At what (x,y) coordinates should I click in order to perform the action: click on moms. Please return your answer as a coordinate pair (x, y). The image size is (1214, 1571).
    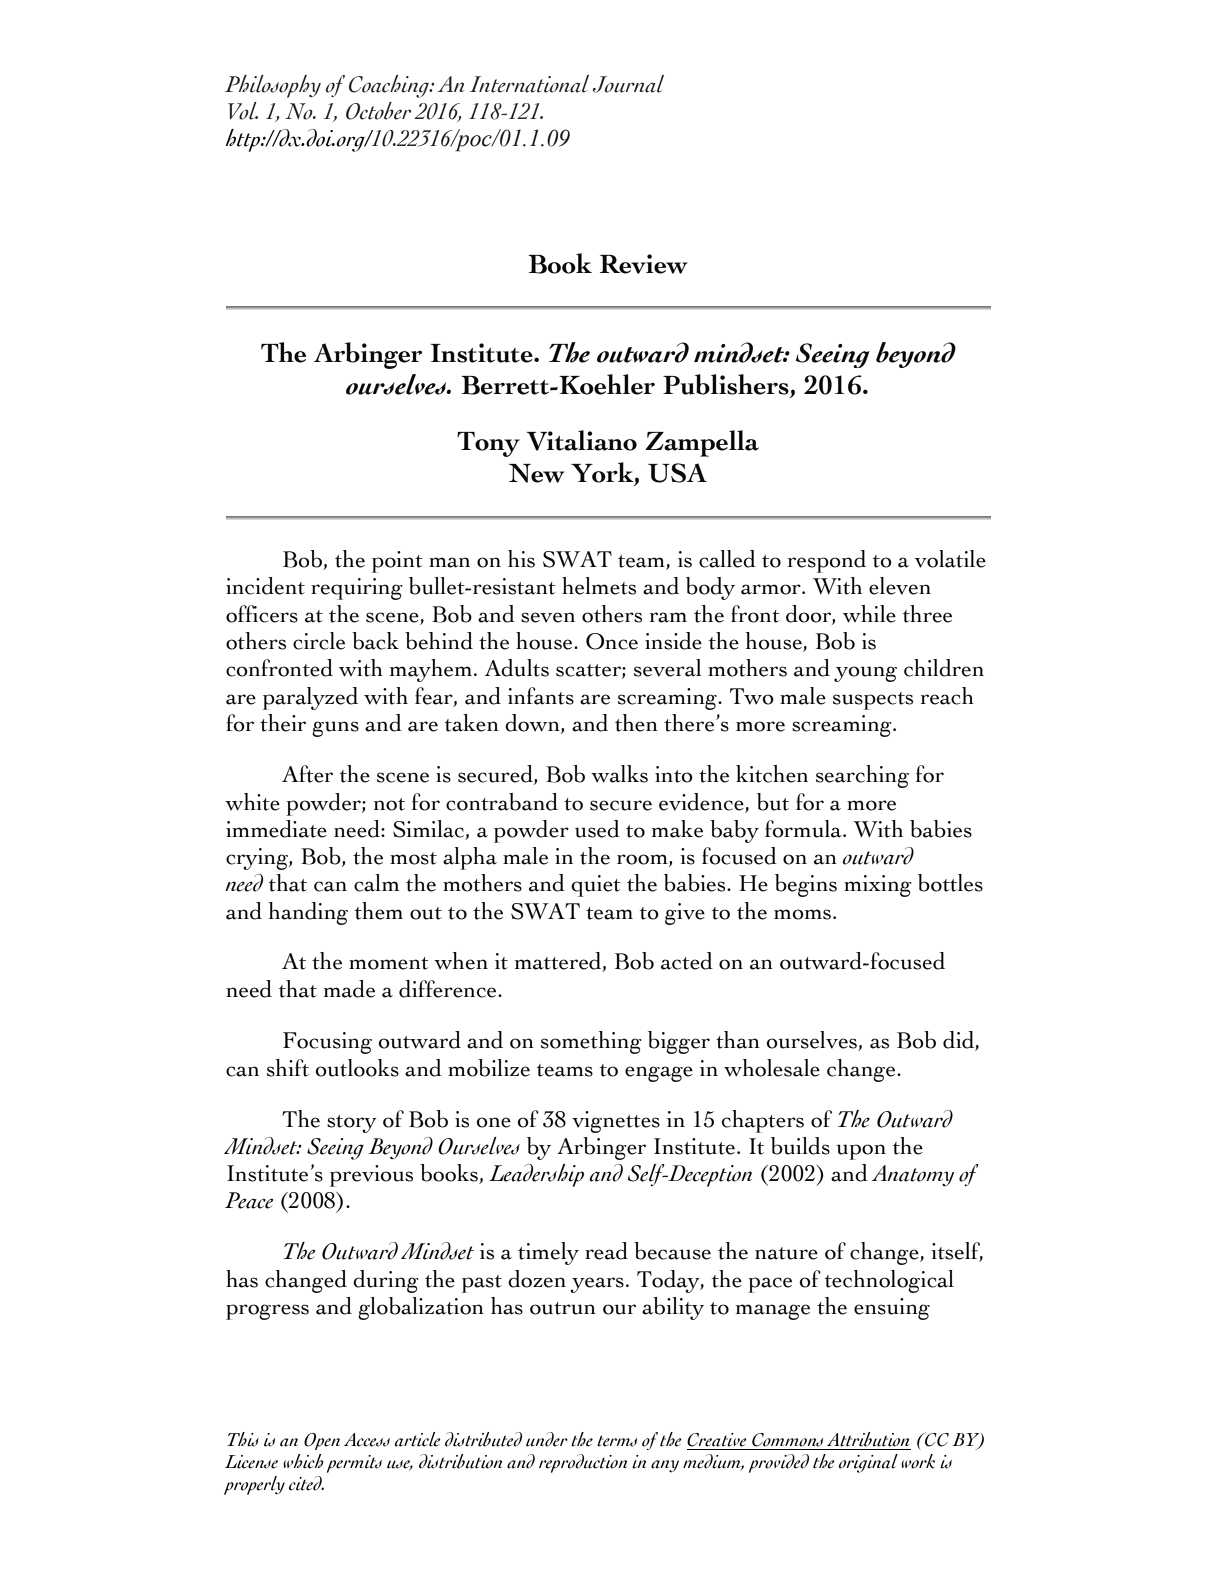
    Looking at the image, I should click on (802, 914).
